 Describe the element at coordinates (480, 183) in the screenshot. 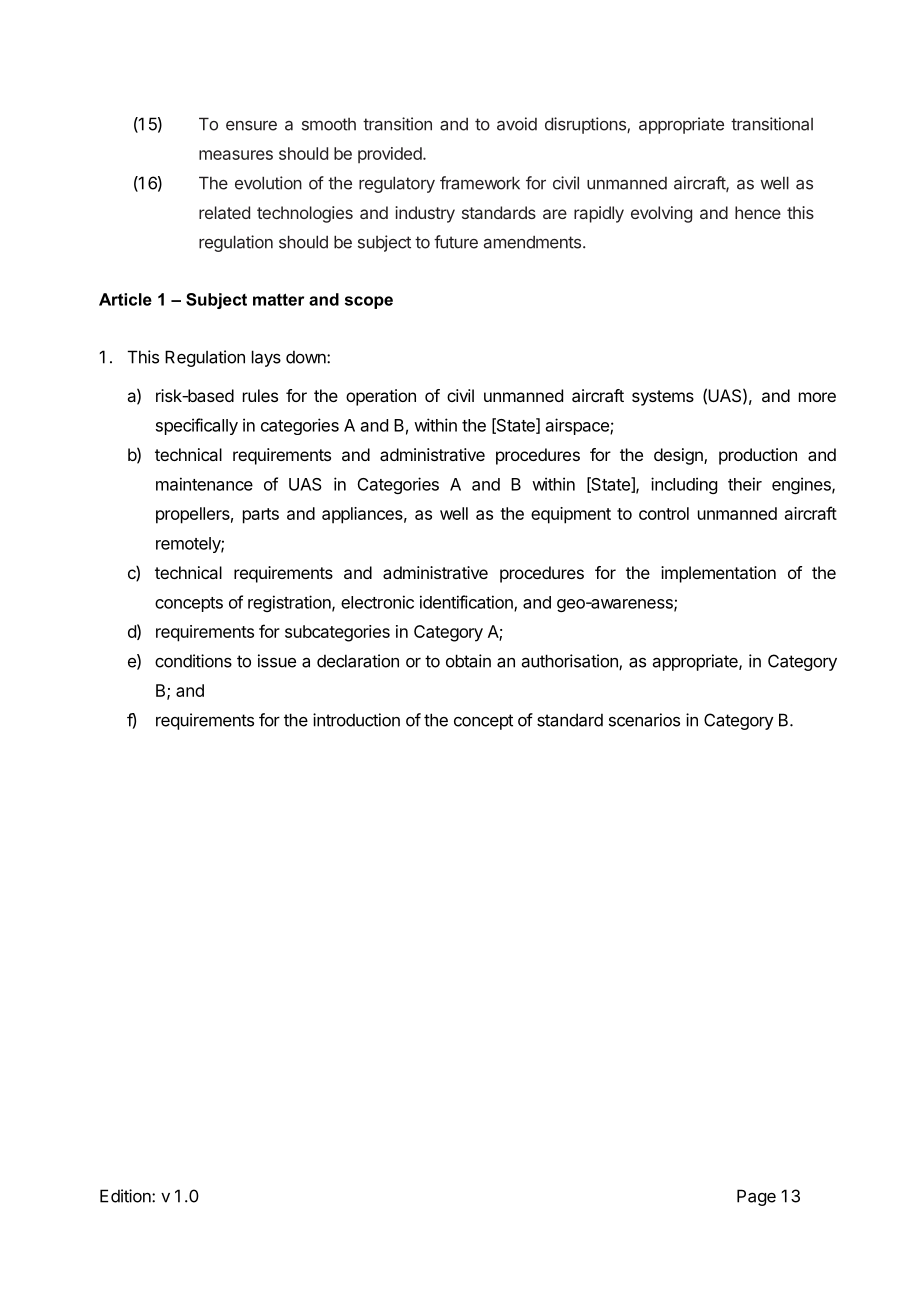

I see `framework` at that location.
